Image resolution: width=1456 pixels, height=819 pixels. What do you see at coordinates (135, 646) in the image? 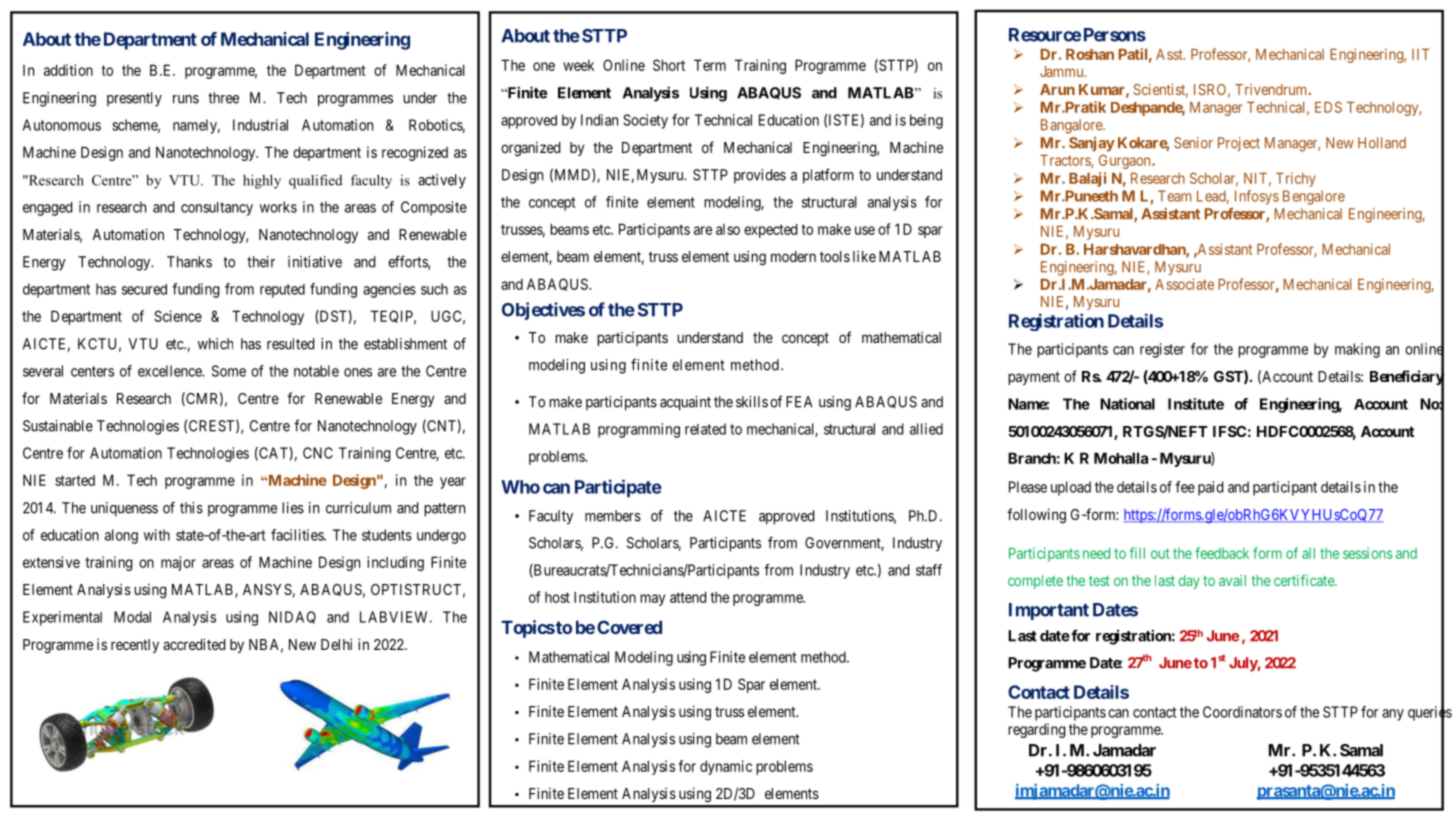
I see `recently` at bounding box center [135, 646].
